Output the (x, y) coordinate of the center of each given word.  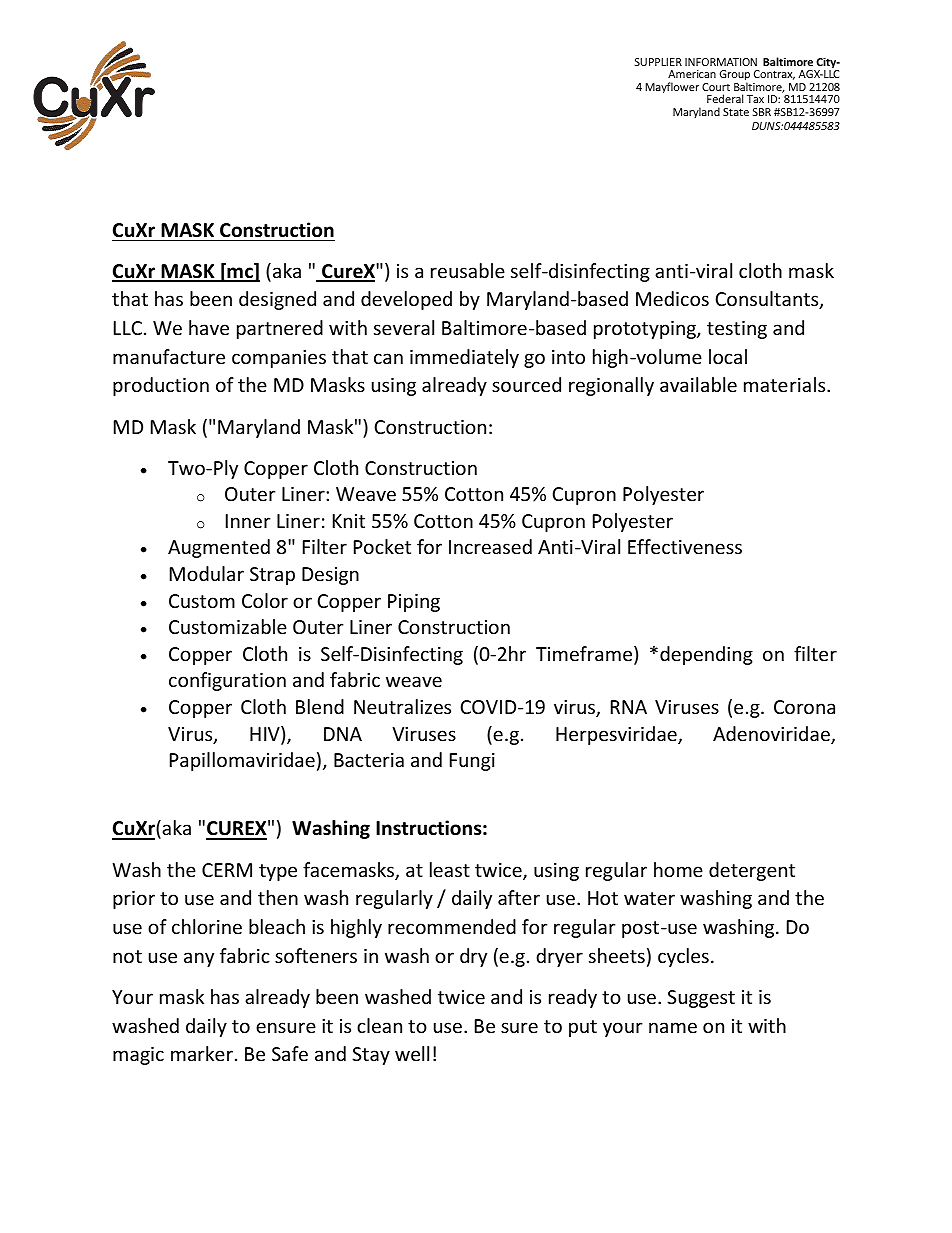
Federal (725, 98)
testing (737, 330)
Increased (490, 546)
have (209, 327)
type (278, 872)
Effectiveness (685, 546)
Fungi (472, 762)
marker (202, 1053)
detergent (752, 871)
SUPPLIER (658, 62)
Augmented (219, 548)
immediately (464, 358)
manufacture (169, 356)
